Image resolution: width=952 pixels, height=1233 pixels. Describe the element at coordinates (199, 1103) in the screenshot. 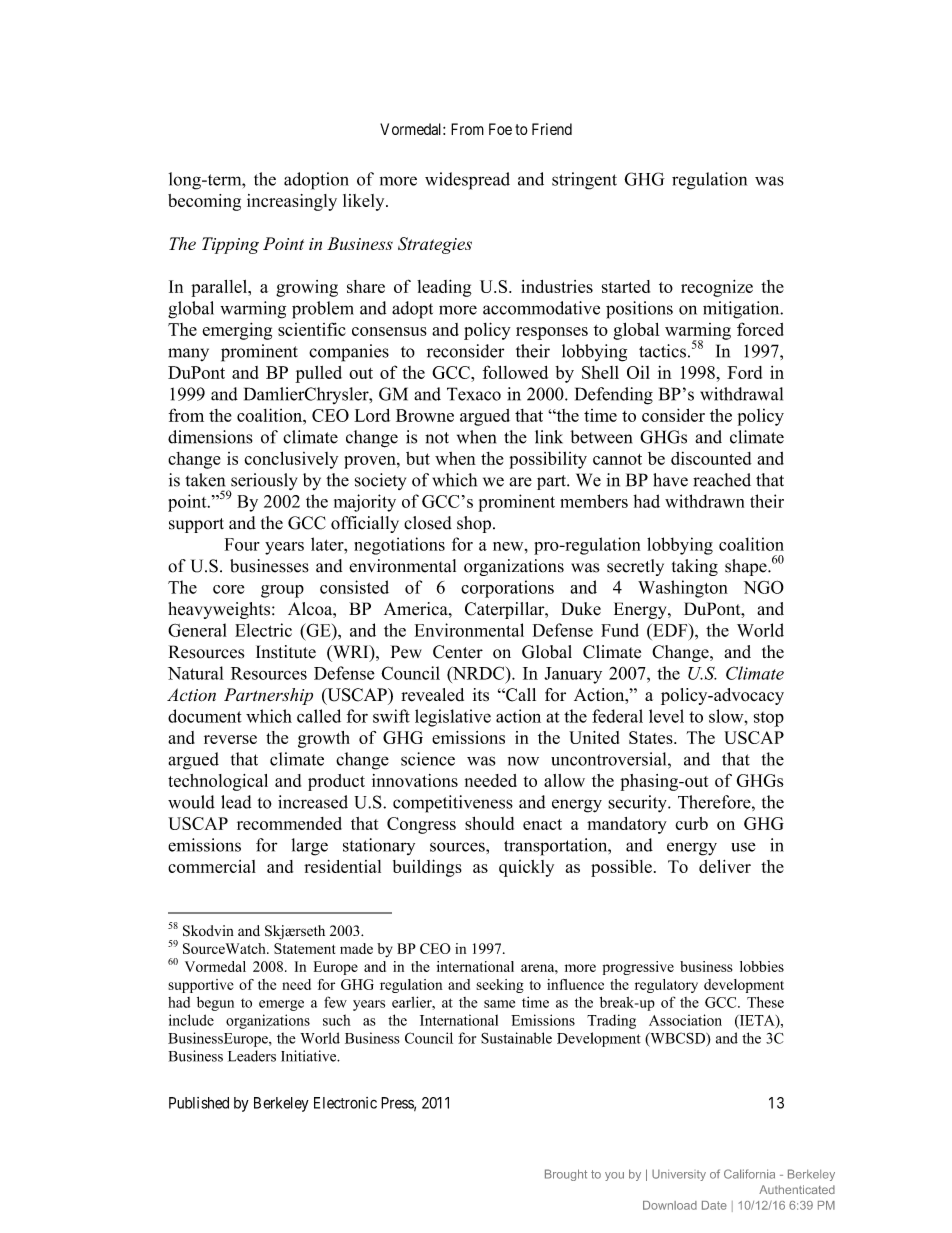

I see `Published` at that location.
